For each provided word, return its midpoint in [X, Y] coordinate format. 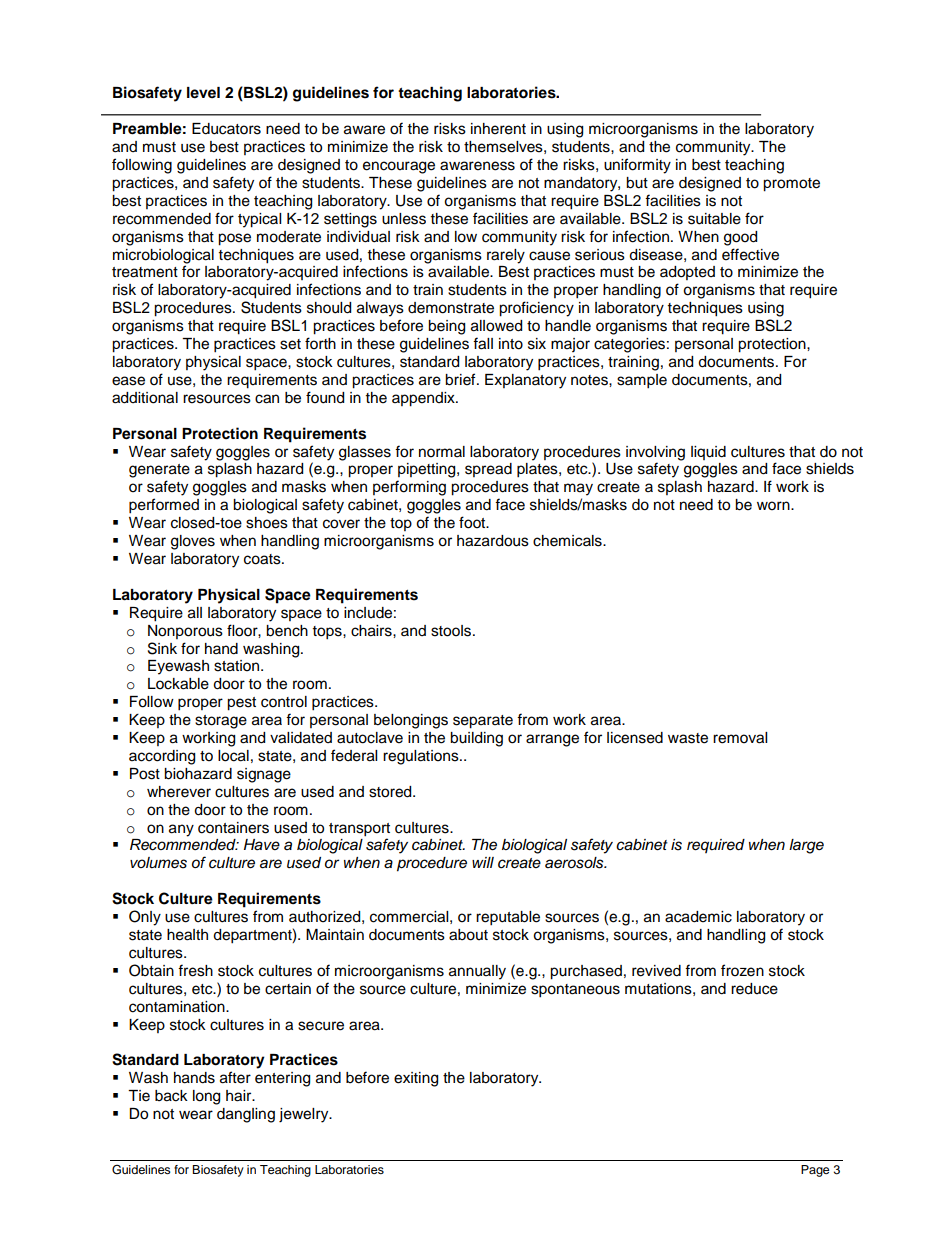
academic [698, 917]
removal [740, 738]
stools [452, 631]
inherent [498, 129]
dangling [246, 1115]
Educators [226, 129]
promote [791, 185]
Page [815, 1171]
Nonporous [185, 632]
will [483, 862]
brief [461, 379]
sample [642, 381]
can [267, 399]
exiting [416, 1079]
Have [262, 845]
